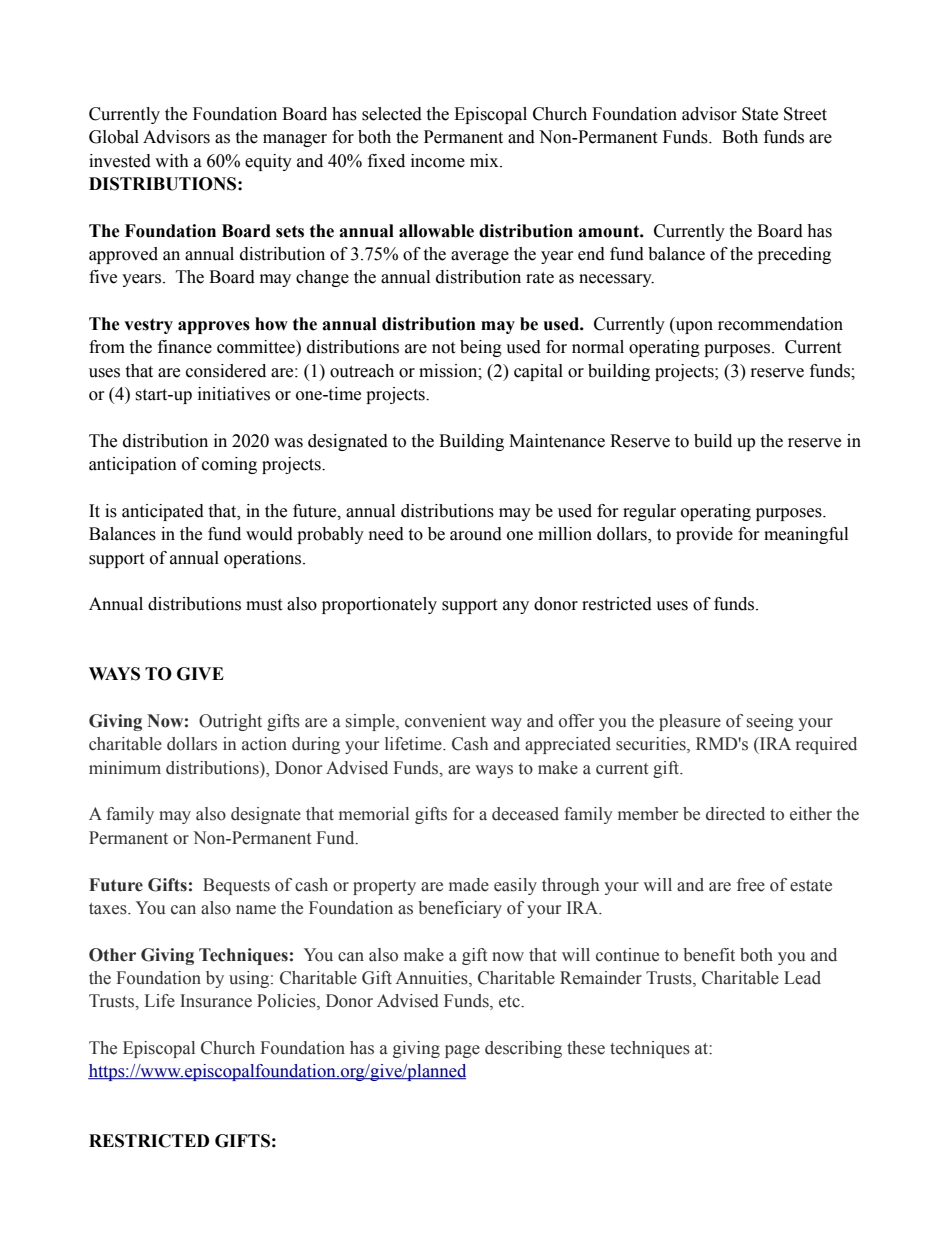 Image resolution: width=952 pixels, height=1233 pixels. What do you see at coordinates (172, 161) in the page?
I see `with` at bounding box center [172, 161].
